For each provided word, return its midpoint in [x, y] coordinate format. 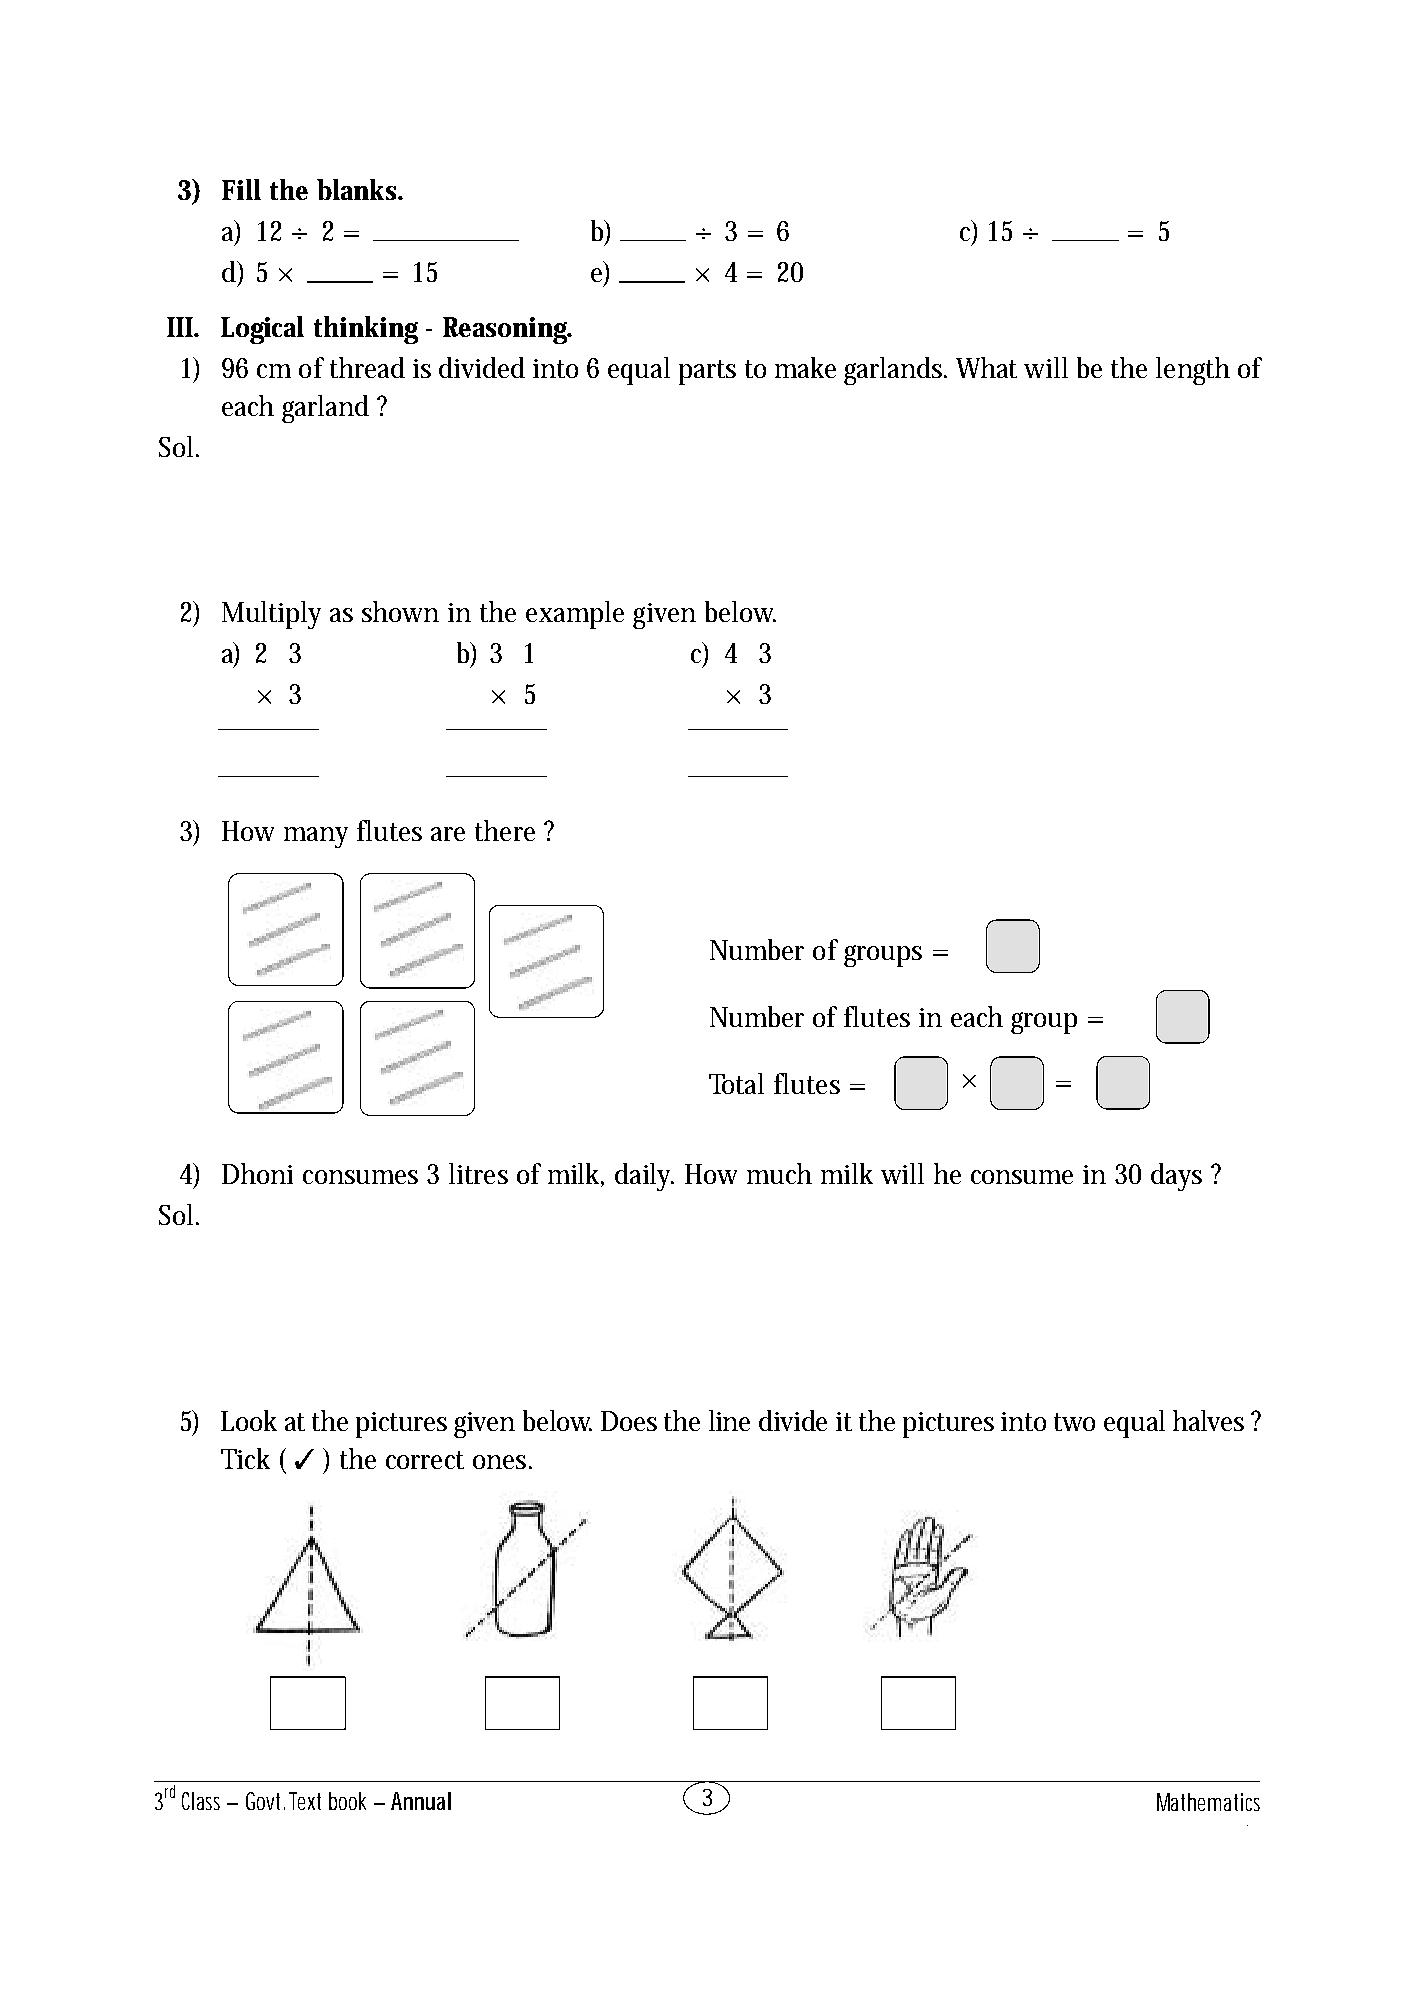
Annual [421, 1801]
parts [707, 372]
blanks [358, 189]
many [316, 837]
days [1176, 1177]
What [986, 367]
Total [736, 1083]
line [729, 1420]
